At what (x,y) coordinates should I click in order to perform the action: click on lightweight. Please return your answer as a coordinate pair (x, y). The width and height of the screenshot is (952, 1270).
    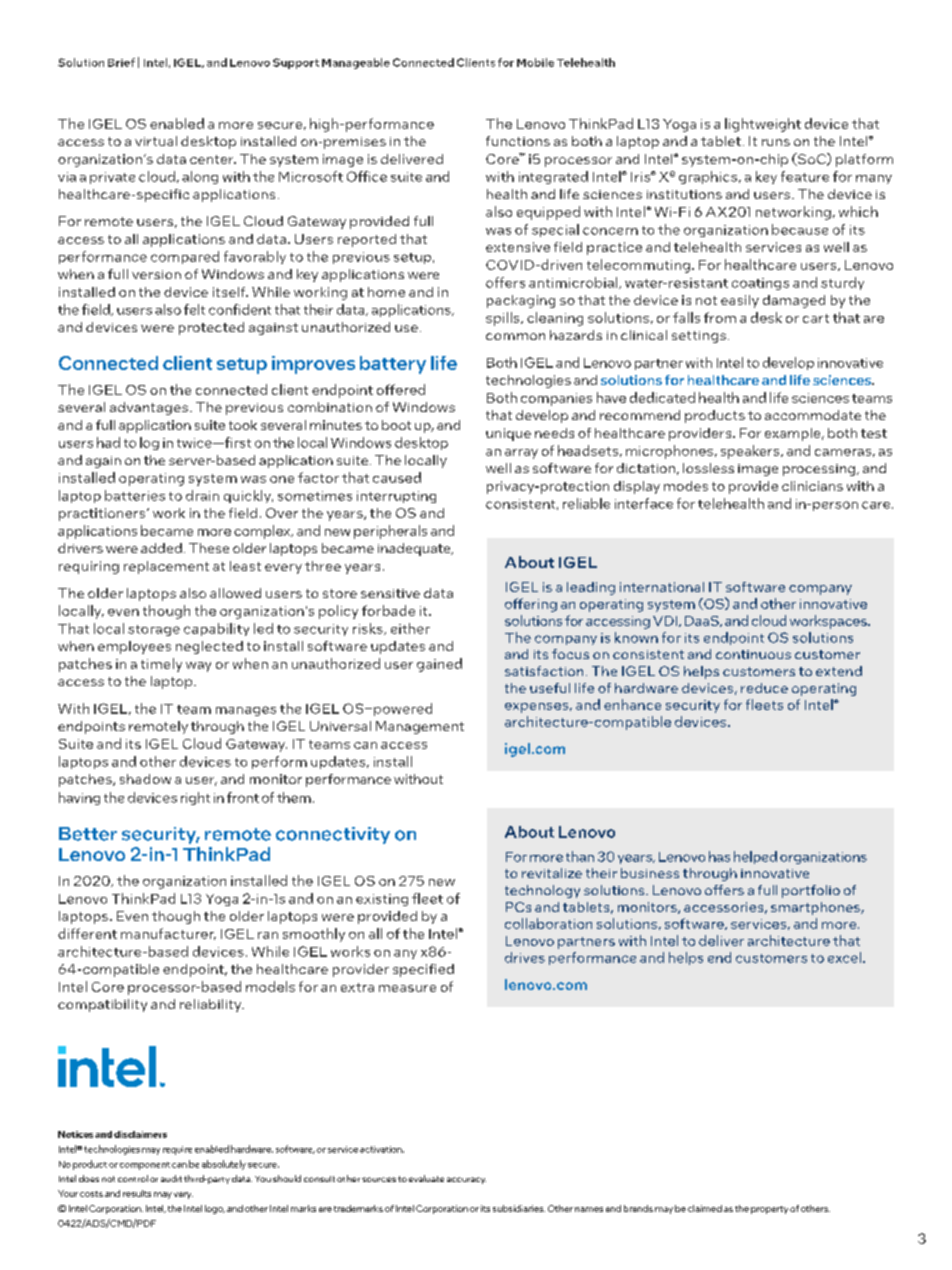
    Looking at the image, I should click on (763, 125).
